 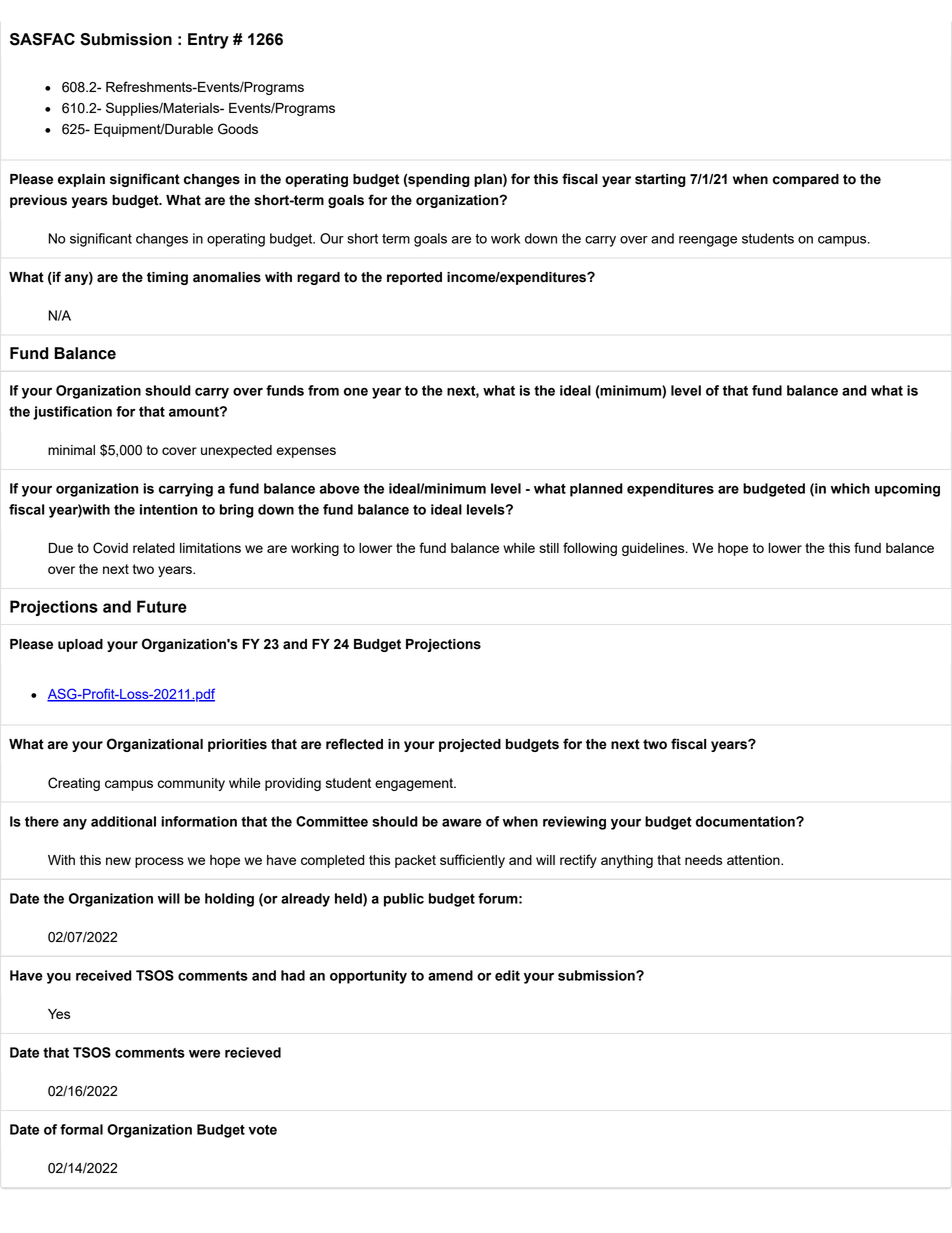 I want to click on community, so click(x=191, y=784).
